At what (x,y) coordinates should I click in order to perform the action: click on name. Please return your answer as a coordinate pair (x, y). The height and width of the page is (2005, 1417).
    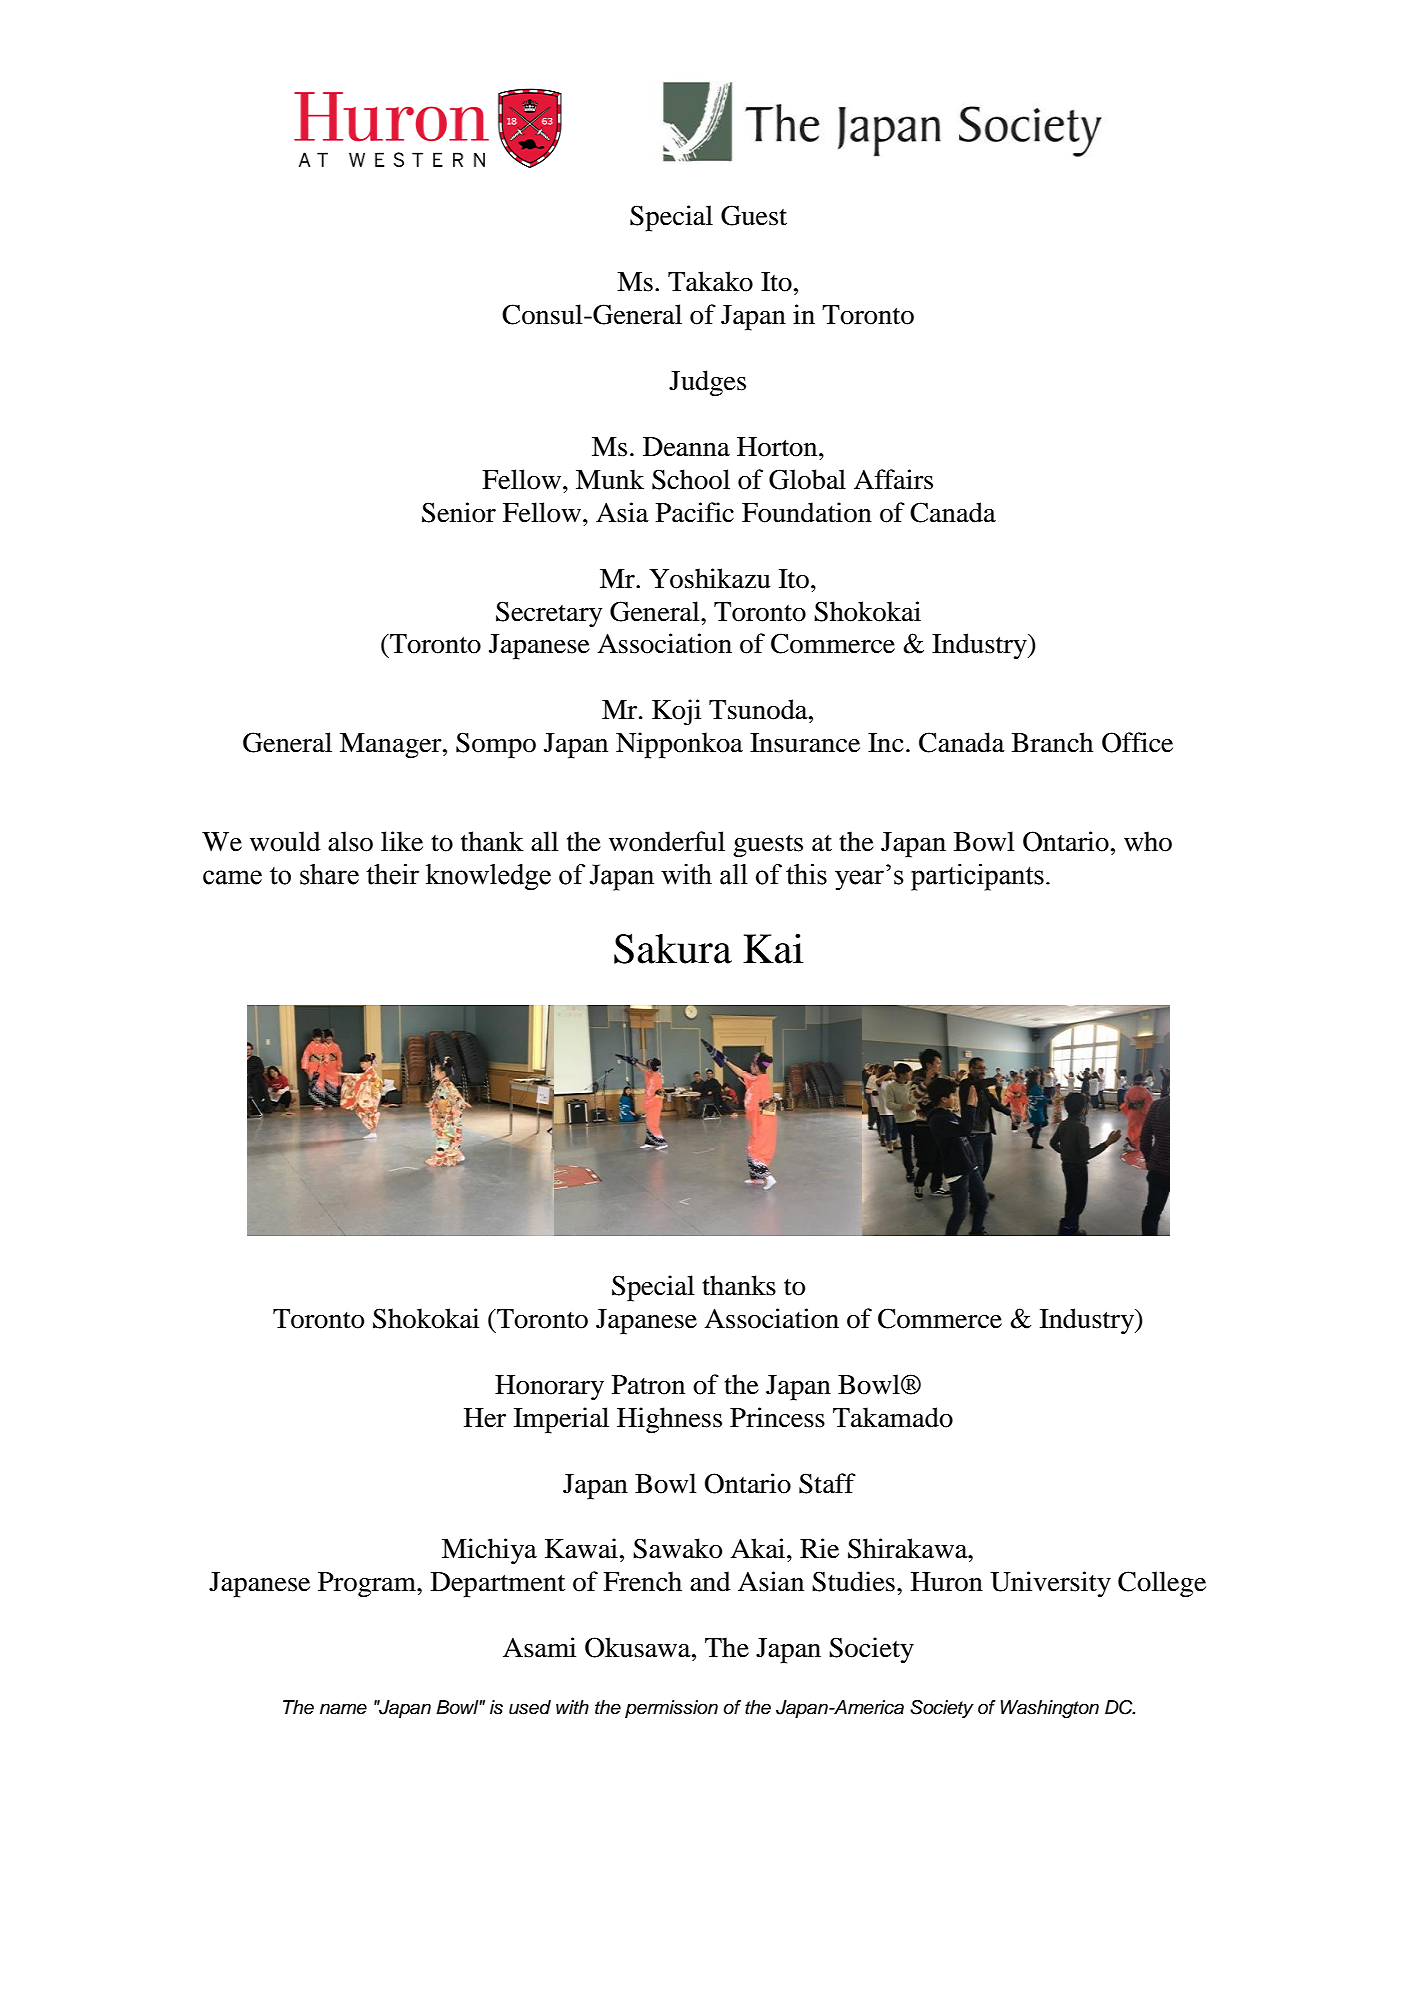
    Looking at the image, I should click on (343, 1709).
